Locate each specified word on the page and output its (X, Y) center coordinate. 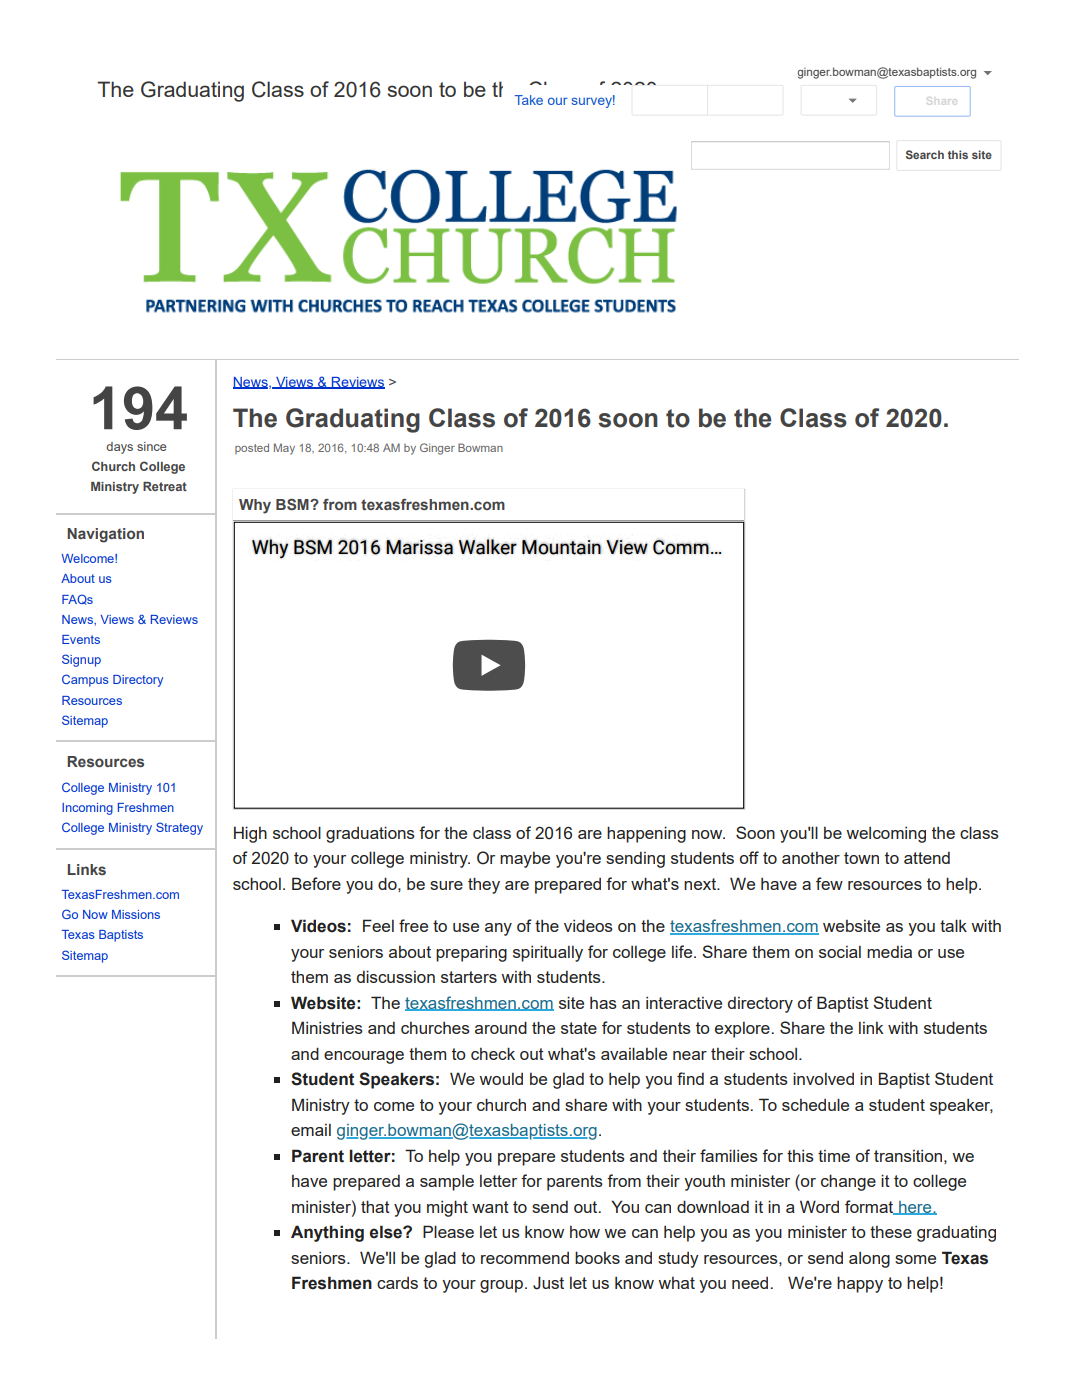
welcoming (886, 834)
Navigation (105, 535)
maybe (525, 860)
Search (925, 154)
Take (529, 100)
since (151, 446)
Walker (488, 547)
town (861, 858)
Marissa (419, 547)
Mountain (561, 547)
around (501, 1027)
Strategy (179, 828)
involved (823, 1078)
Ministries (327, 1027)
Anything (327, 1233)
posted (252, 448)
